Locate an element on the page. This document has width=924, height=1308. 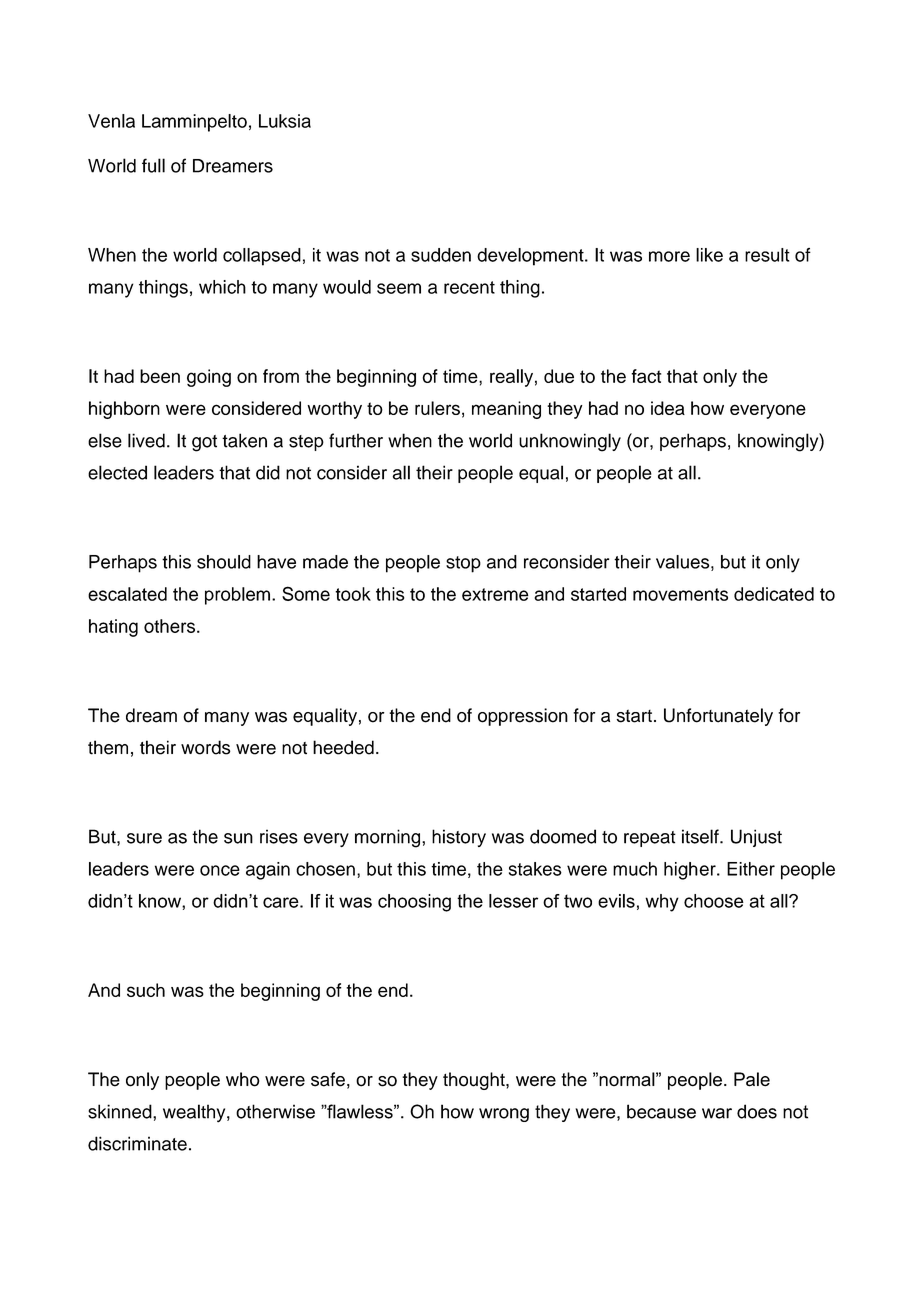
sudden is located at coordinates (441, 255).
